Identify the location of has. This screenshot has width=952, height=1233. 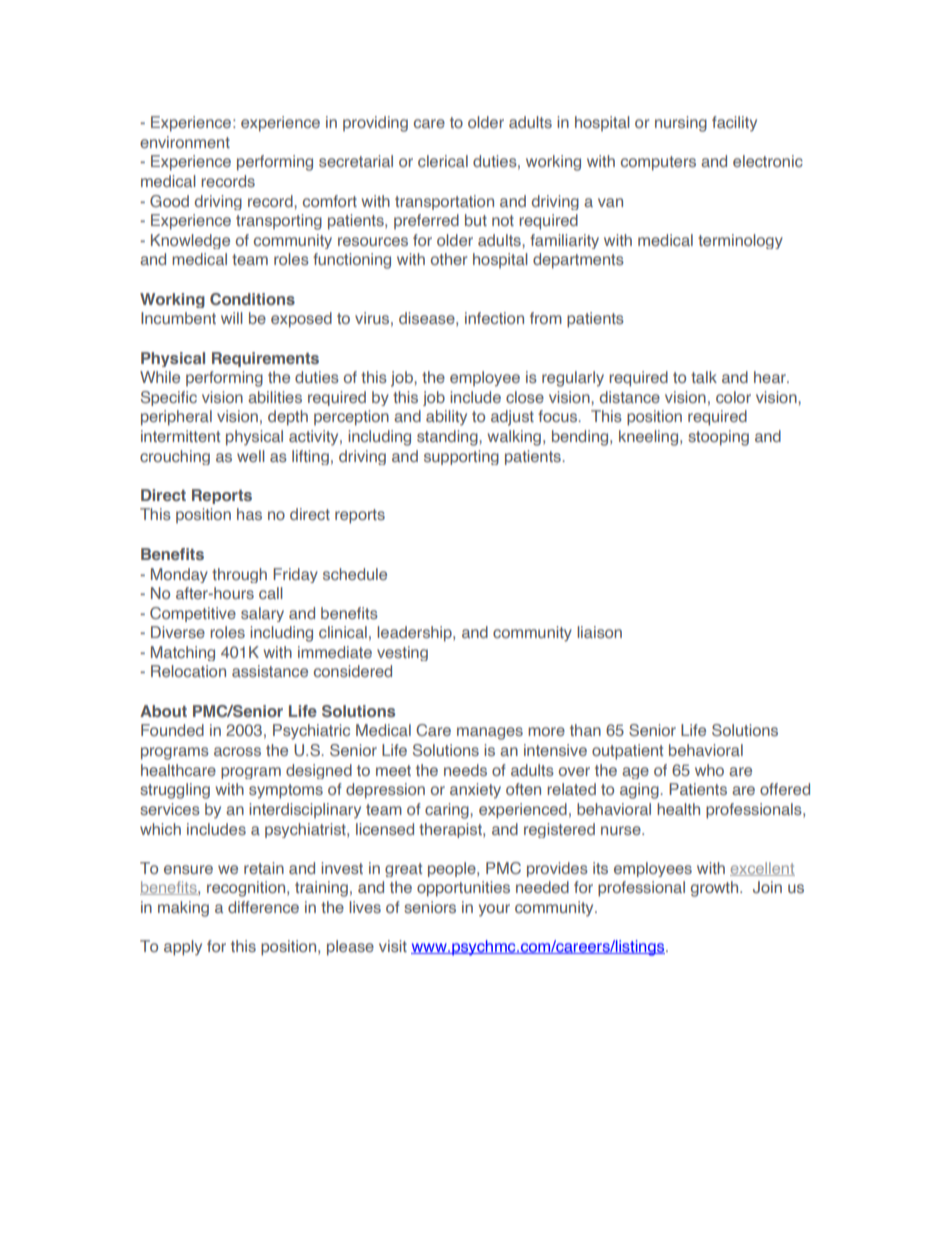
(249, 514).
